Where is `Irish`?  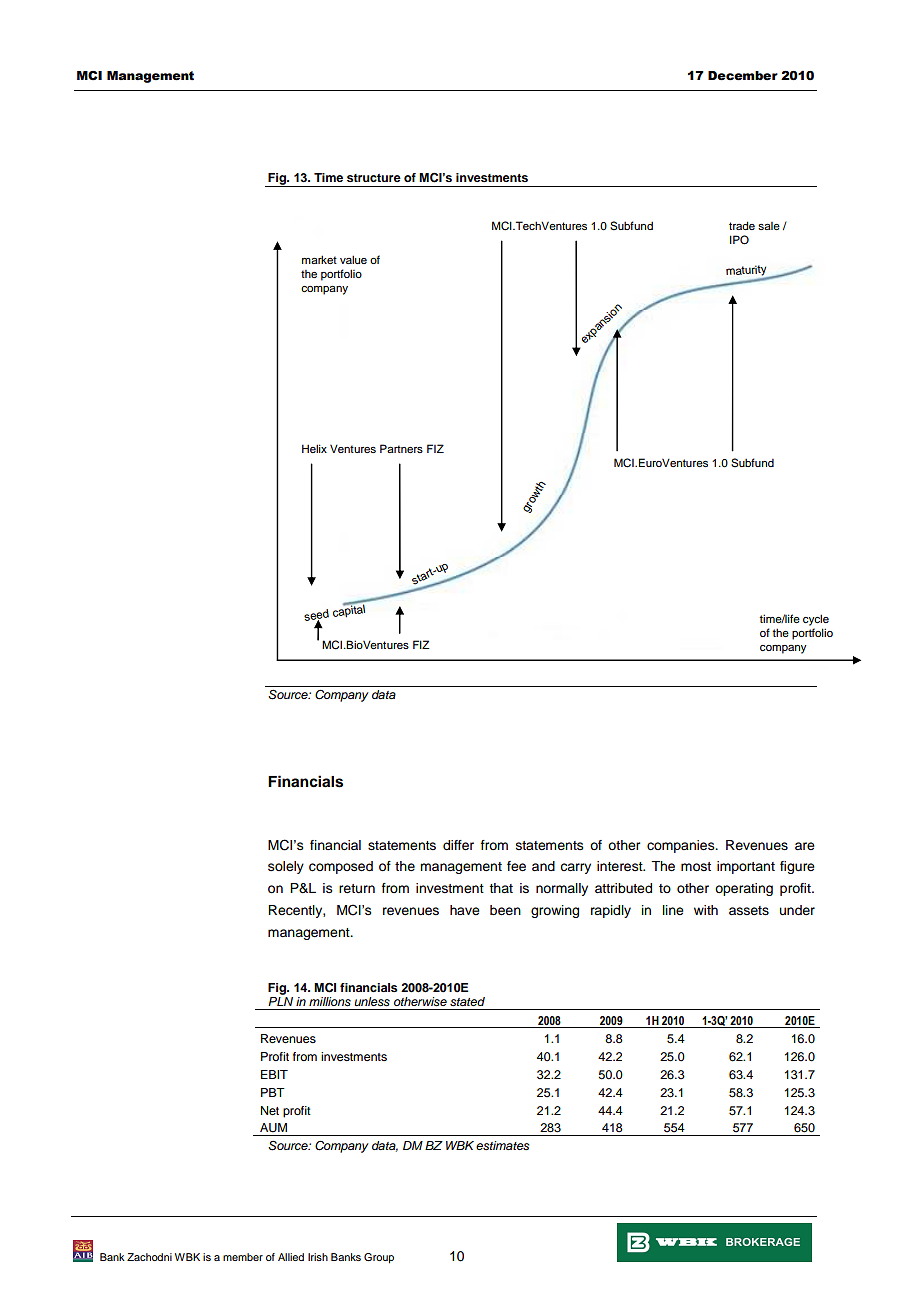 Irish is located at coordinates (318, 1257).
